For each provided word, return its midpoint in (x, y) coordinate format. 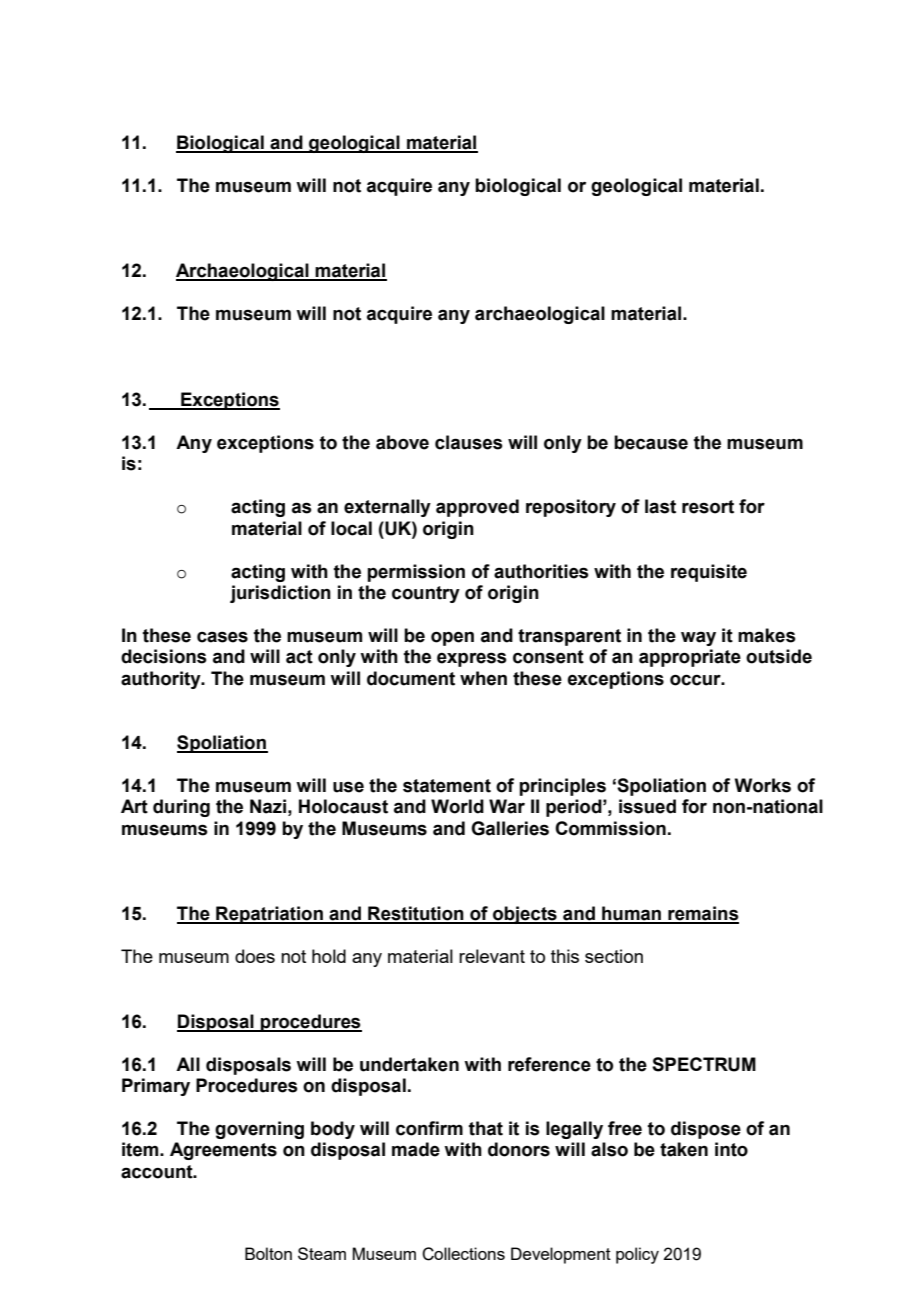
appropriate (690, 658)
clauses (469, 442)
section (614, 956)
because (651, 442)
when (483, 678)
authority (162, 680)
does (255, 956)
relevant (492, 956)
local (351, 528)
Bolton (268, 1253)
